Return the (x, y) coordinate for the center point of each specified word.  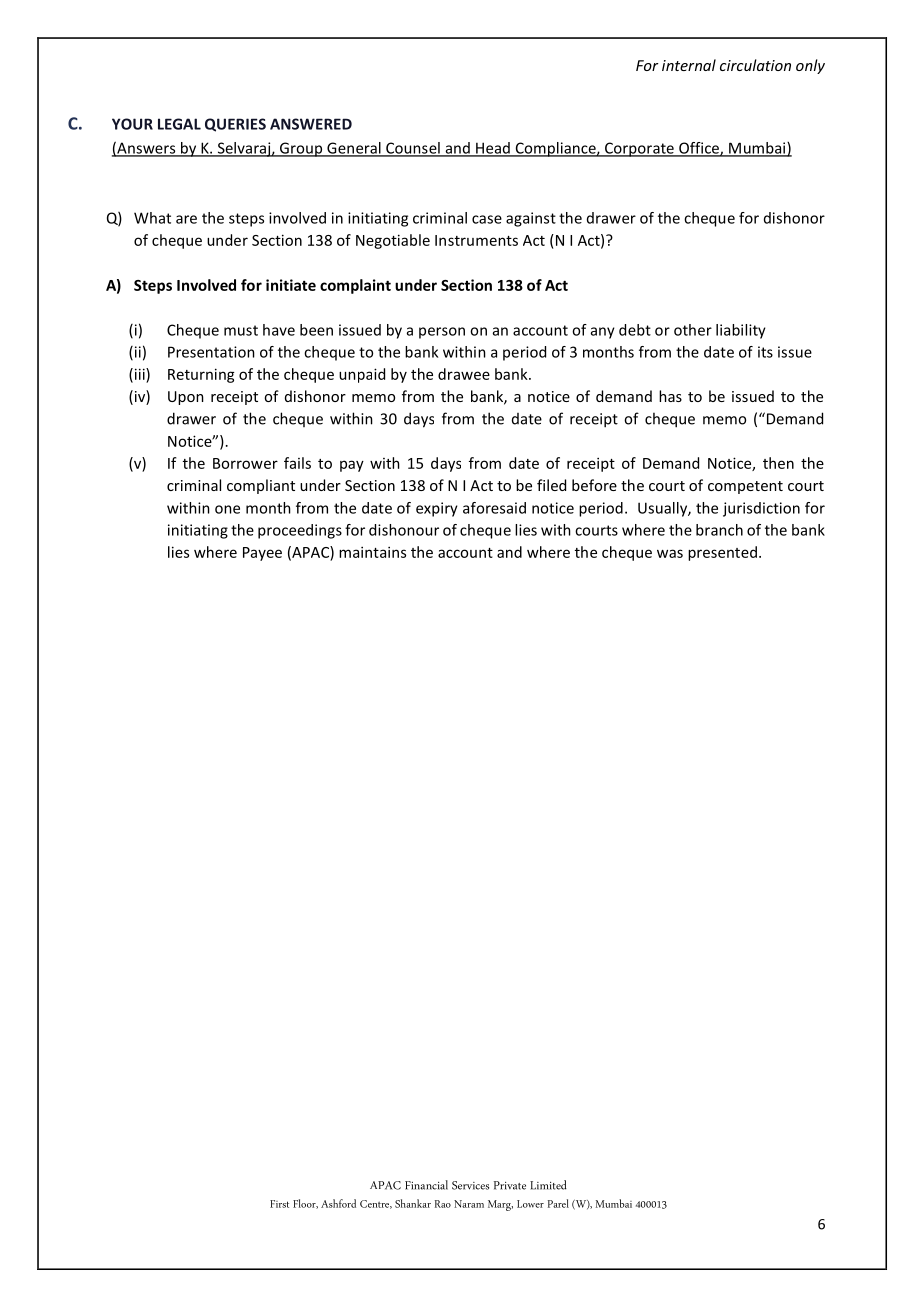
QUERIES (235, 125)
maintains (372, 552)
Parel (558, 1203)
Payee (262, 554)
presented (722, 553)
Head (493, 149)
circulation (755, 65)
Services (470, 1185)
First (279, 1204)
